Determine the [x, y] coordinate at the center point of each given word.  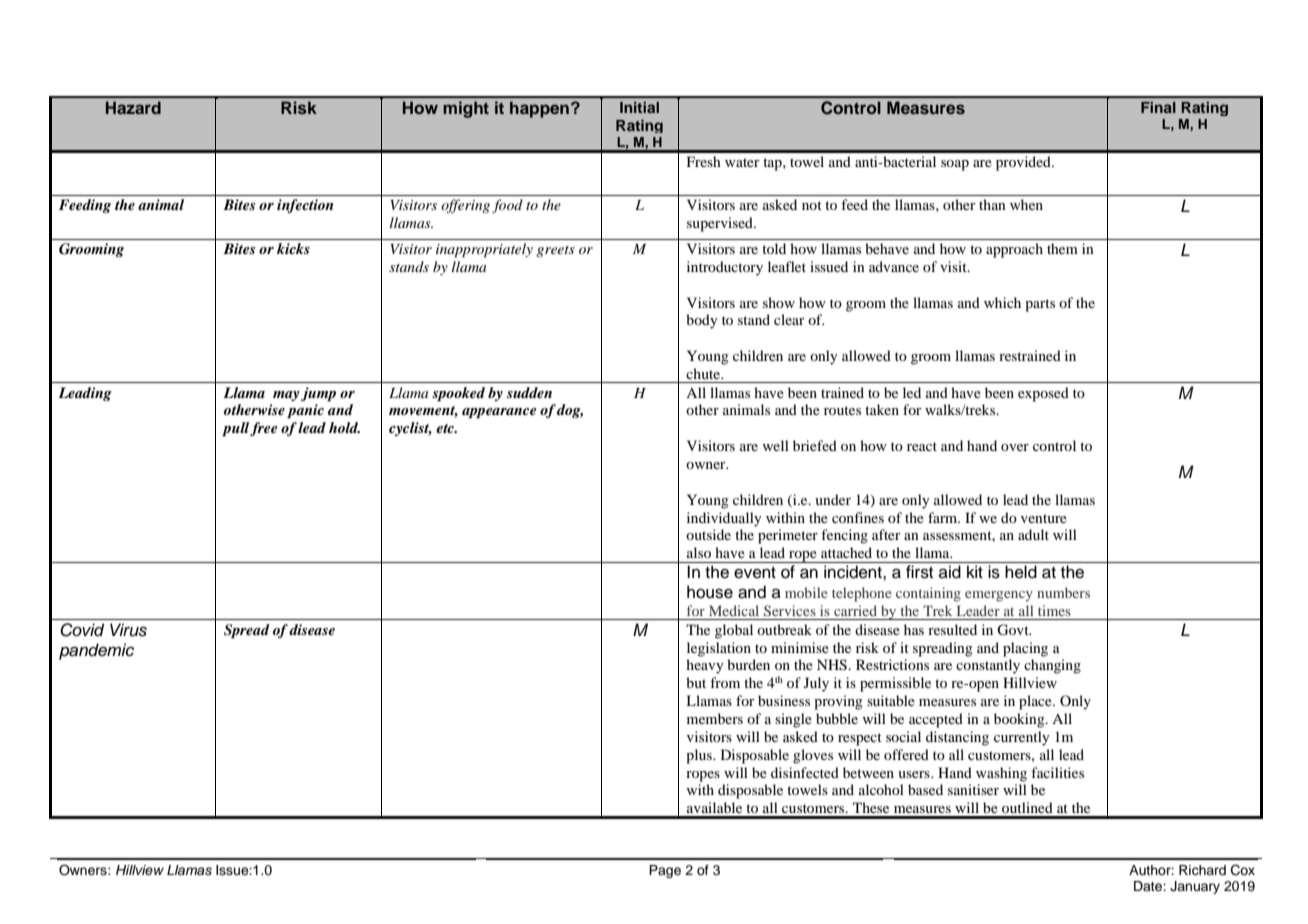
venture [1044, 518]
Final [1158, 107]
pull [235, 429]
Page [665, 871]
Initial [639, 107]
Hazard [133, 107]
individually [724, 519]
